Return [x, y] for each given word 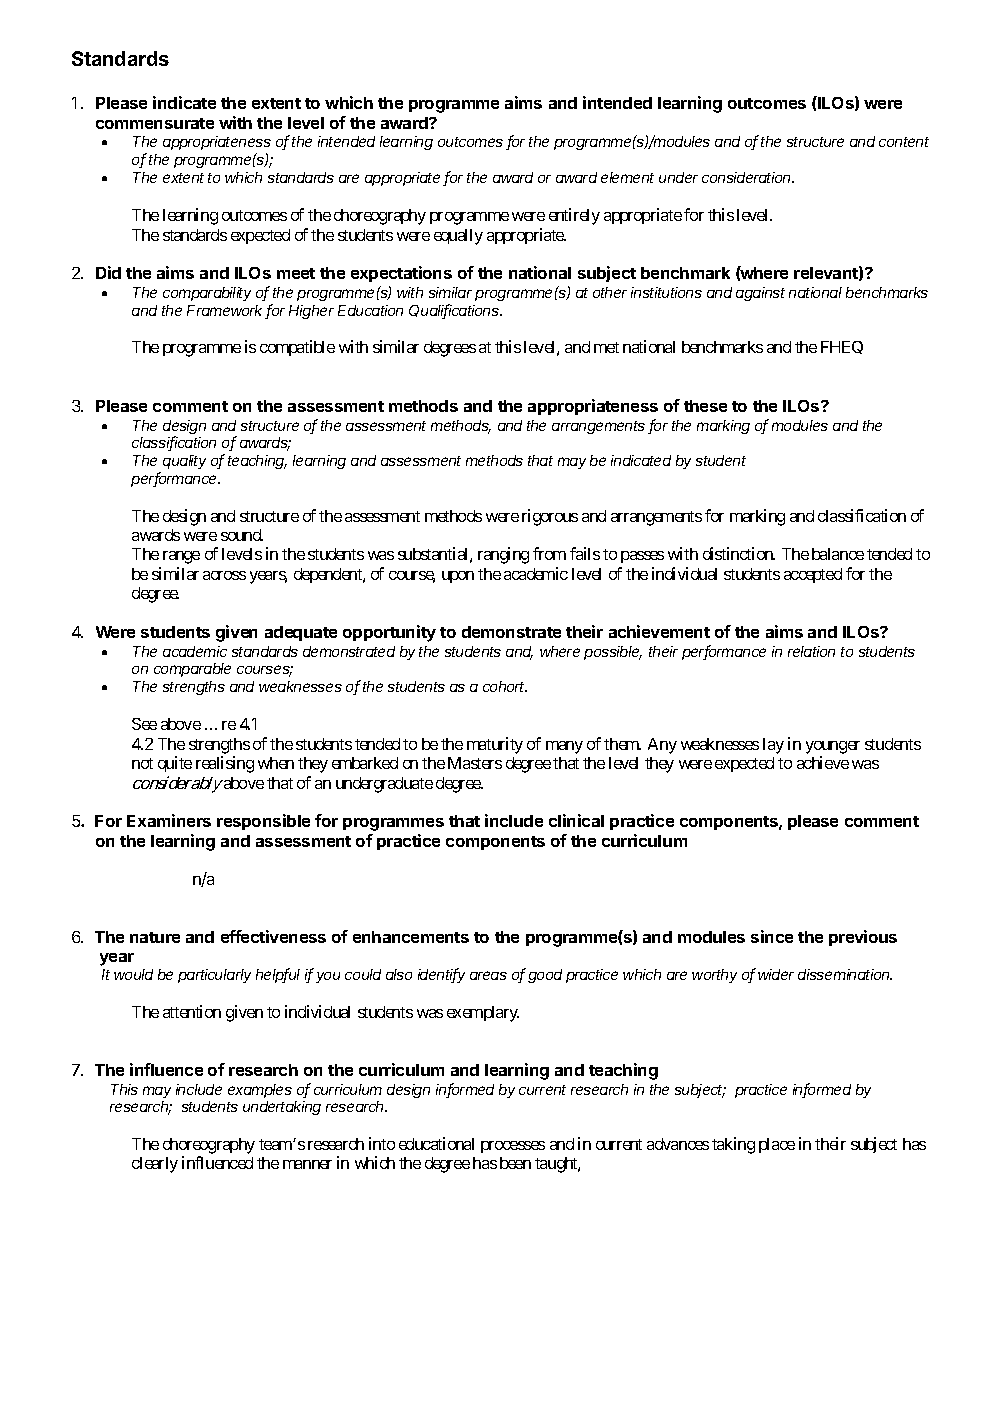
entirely [574, 216]
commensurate [155, 123]
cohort [505, 686]
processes [513, 1147]
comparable [192, 670]
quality [184, 462]
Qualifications [455, 311]
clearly [155, 1165]
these [705, 406]
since [772, 936]
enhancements [411, 937]
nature [155, 937]
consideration [748, 177]
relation [811, 651]
